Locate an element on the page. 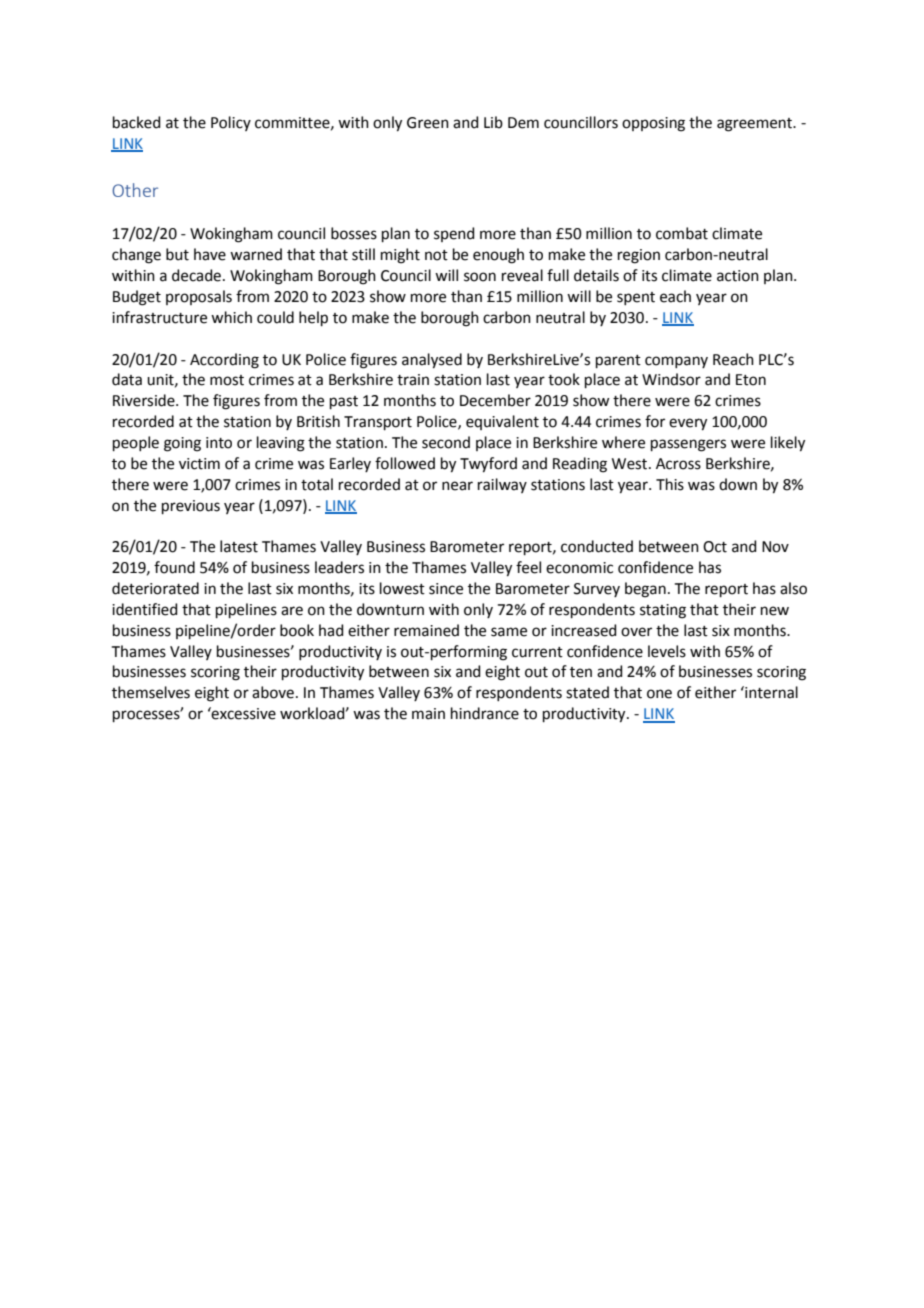  equivalent is located at coordinates (502, 422).
